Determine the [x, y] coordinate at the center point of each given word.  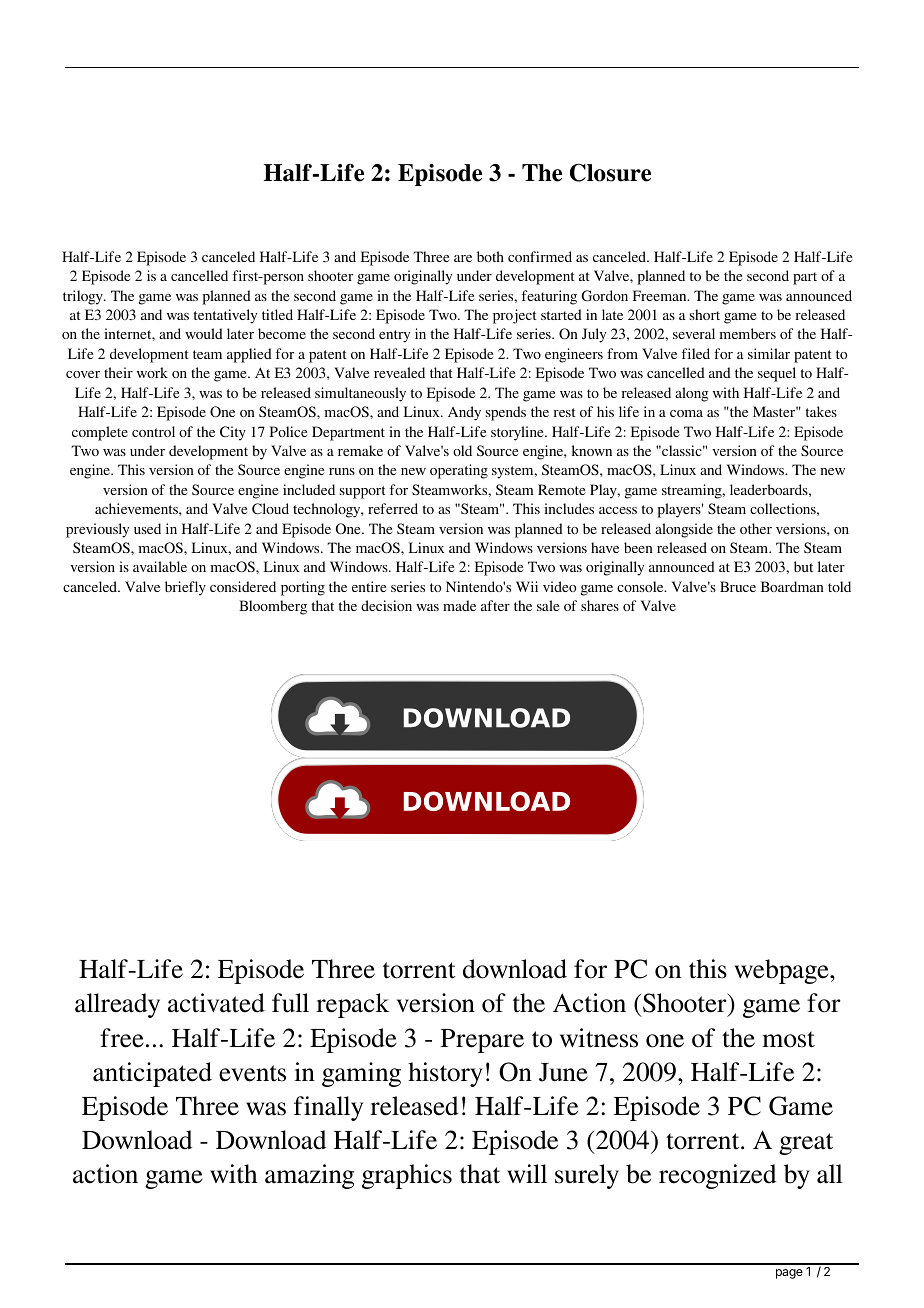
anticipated [152, 1074]
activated [216, 1003]
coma [686, 413]
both [490, 256]
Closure [610, 173]
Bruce [738, 586]
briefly [185, 588]
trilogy [84, 297]
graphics [407, 1176]
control [153, 431]
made [459, 605]
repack [352, 1005]
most [788, 1039]
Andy [464, 413]
